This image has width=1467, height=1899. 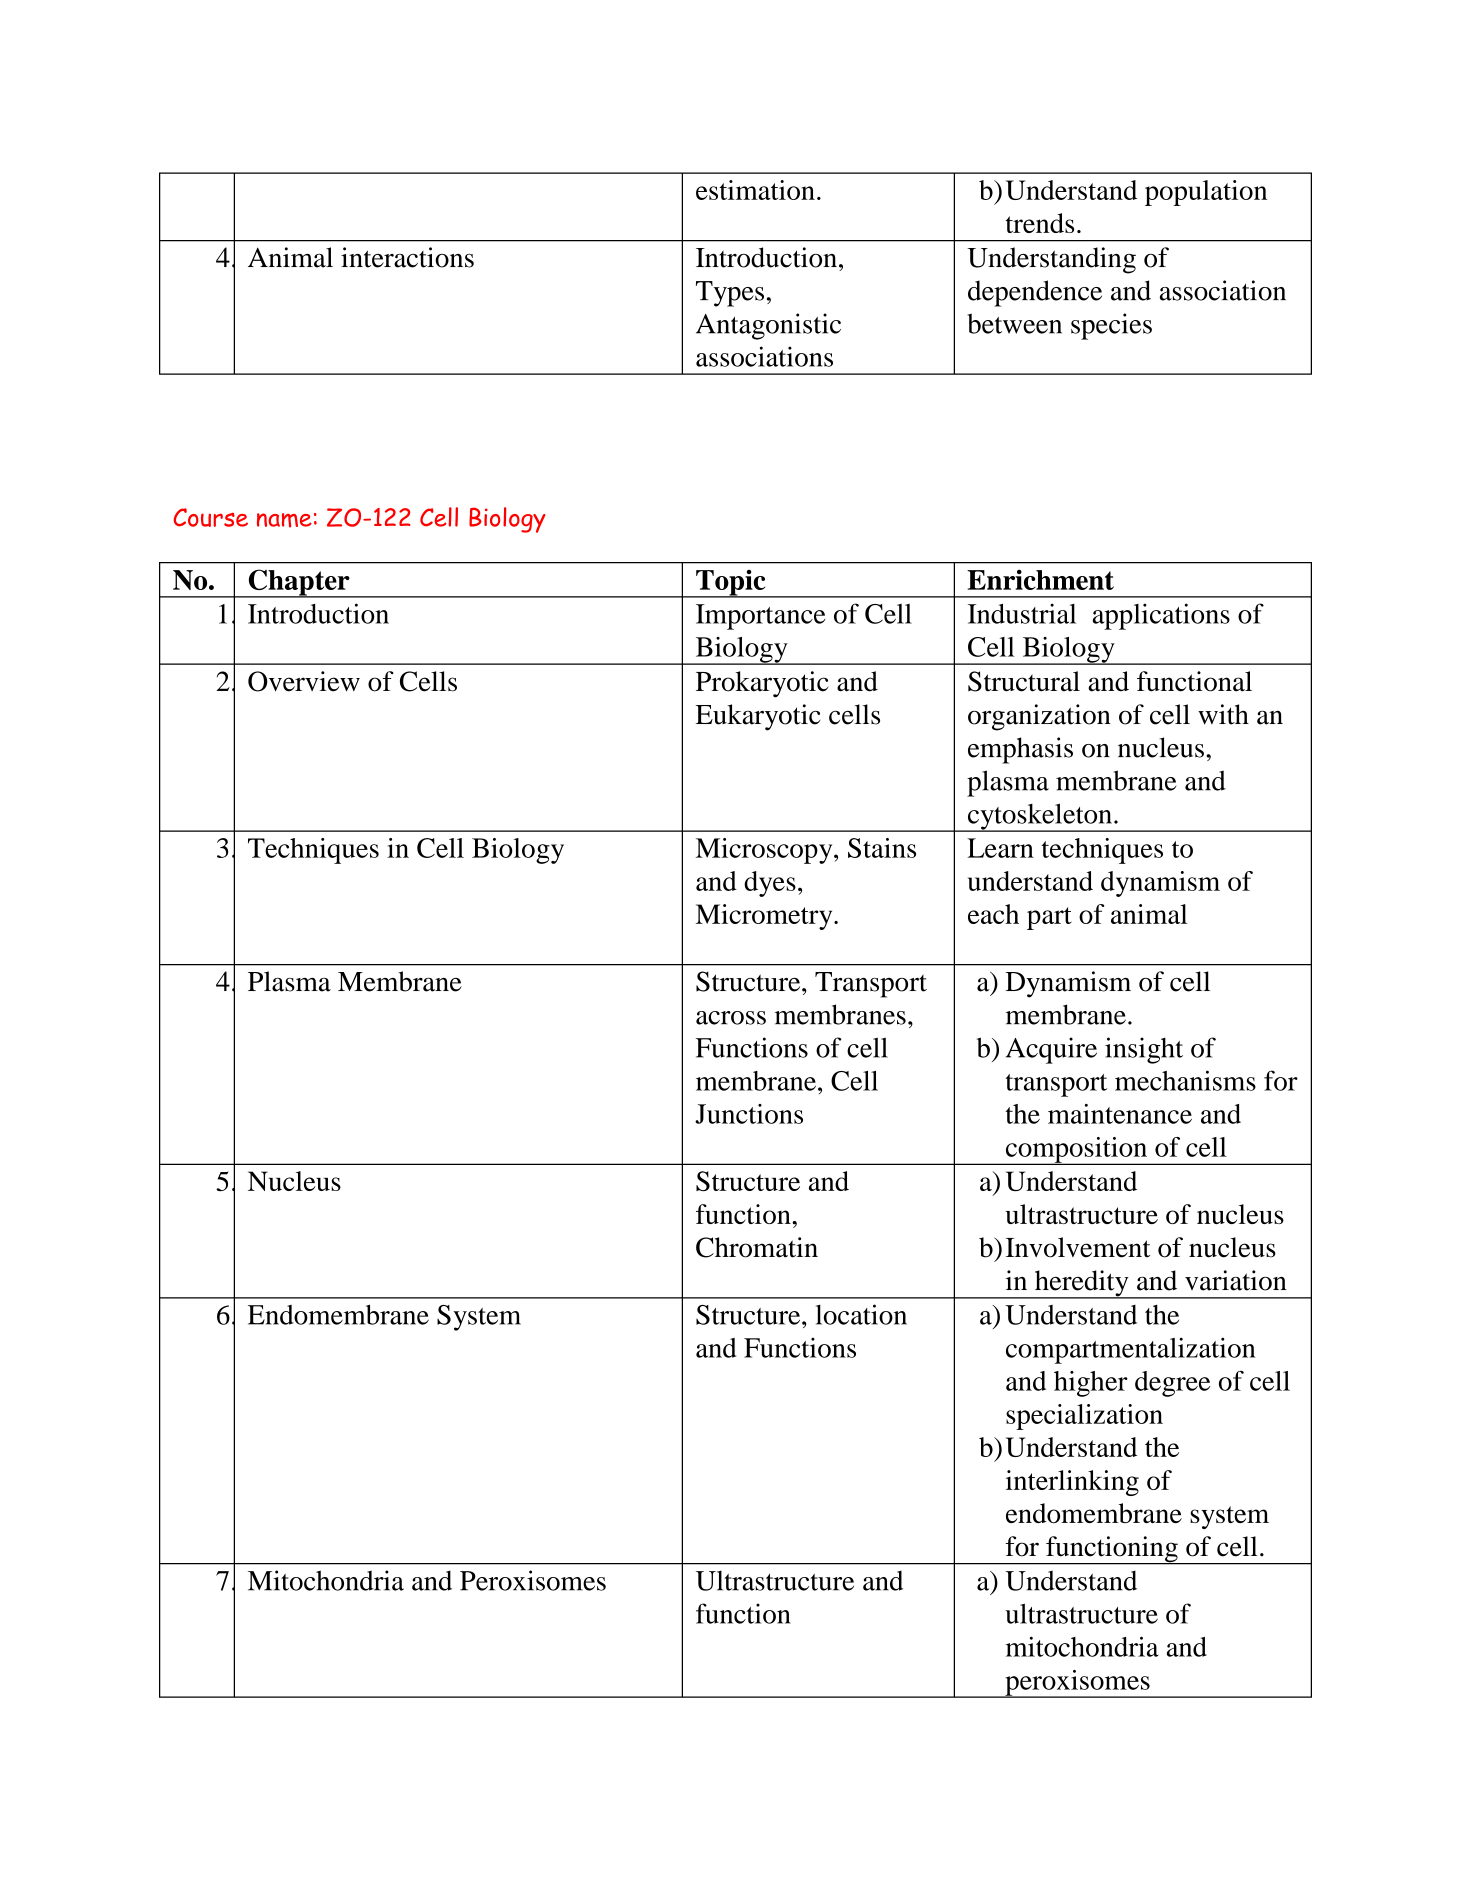 What do you see at coordinates (765, 851) in the image?
I see `Microscopy` at bounding box center [765, 851].
